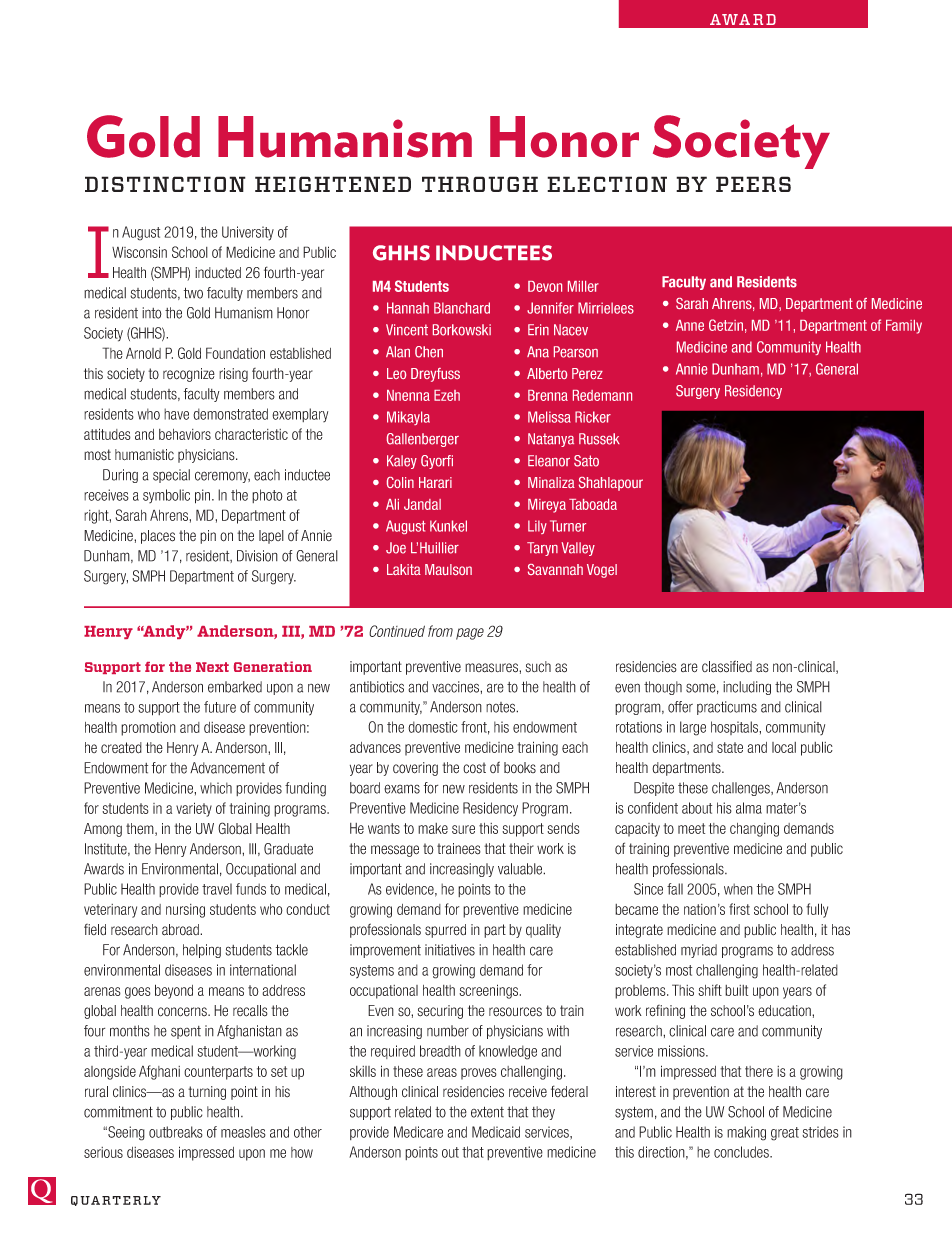  Describe the element at coordinates (176, 1132) in the screenshot. I see `outbreaks` at that location.
